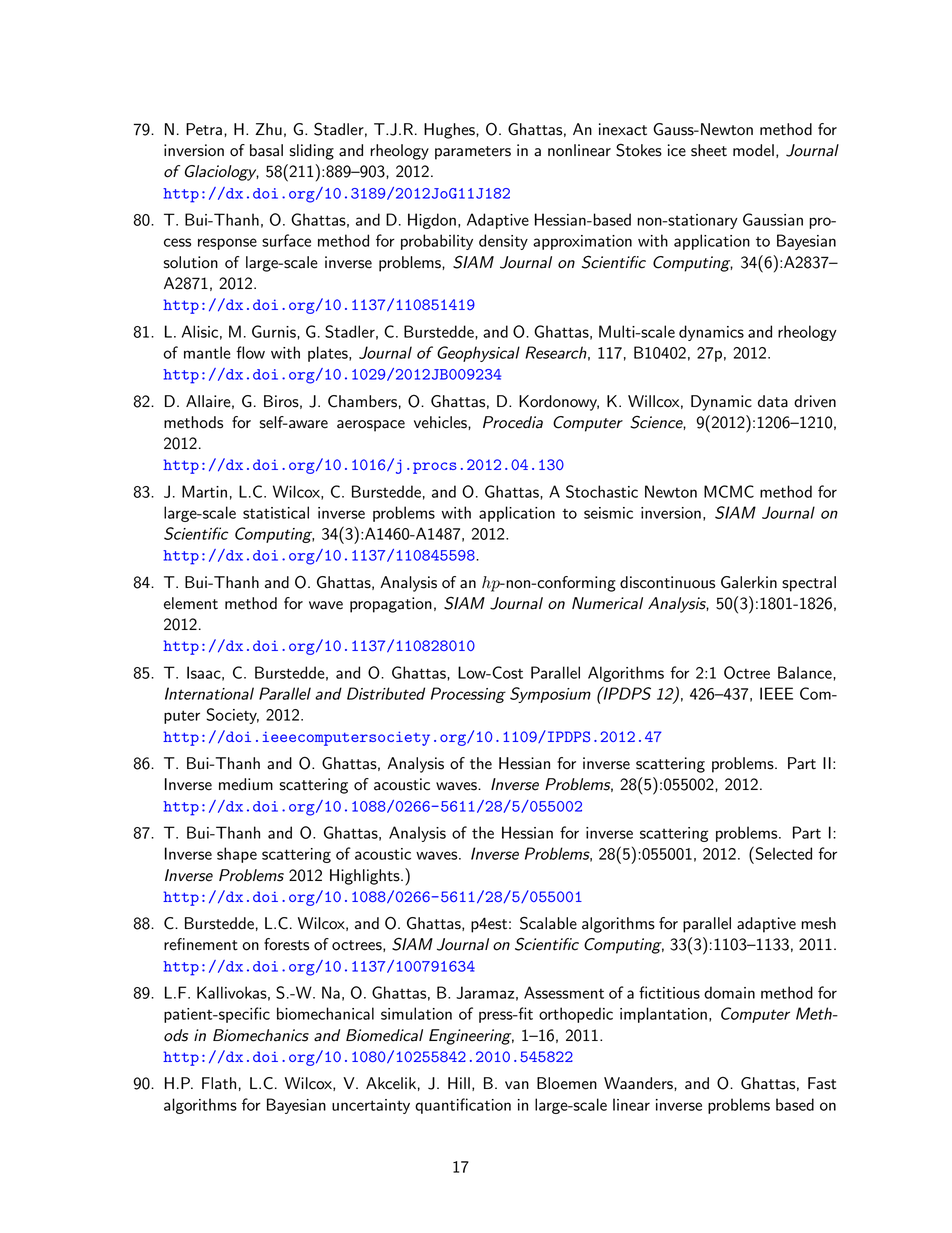 The image size is (952, 1233). What do you see at coordinates (782, 853) in the screenshot?
I see `Selected` at bounding box center [782, 853].
